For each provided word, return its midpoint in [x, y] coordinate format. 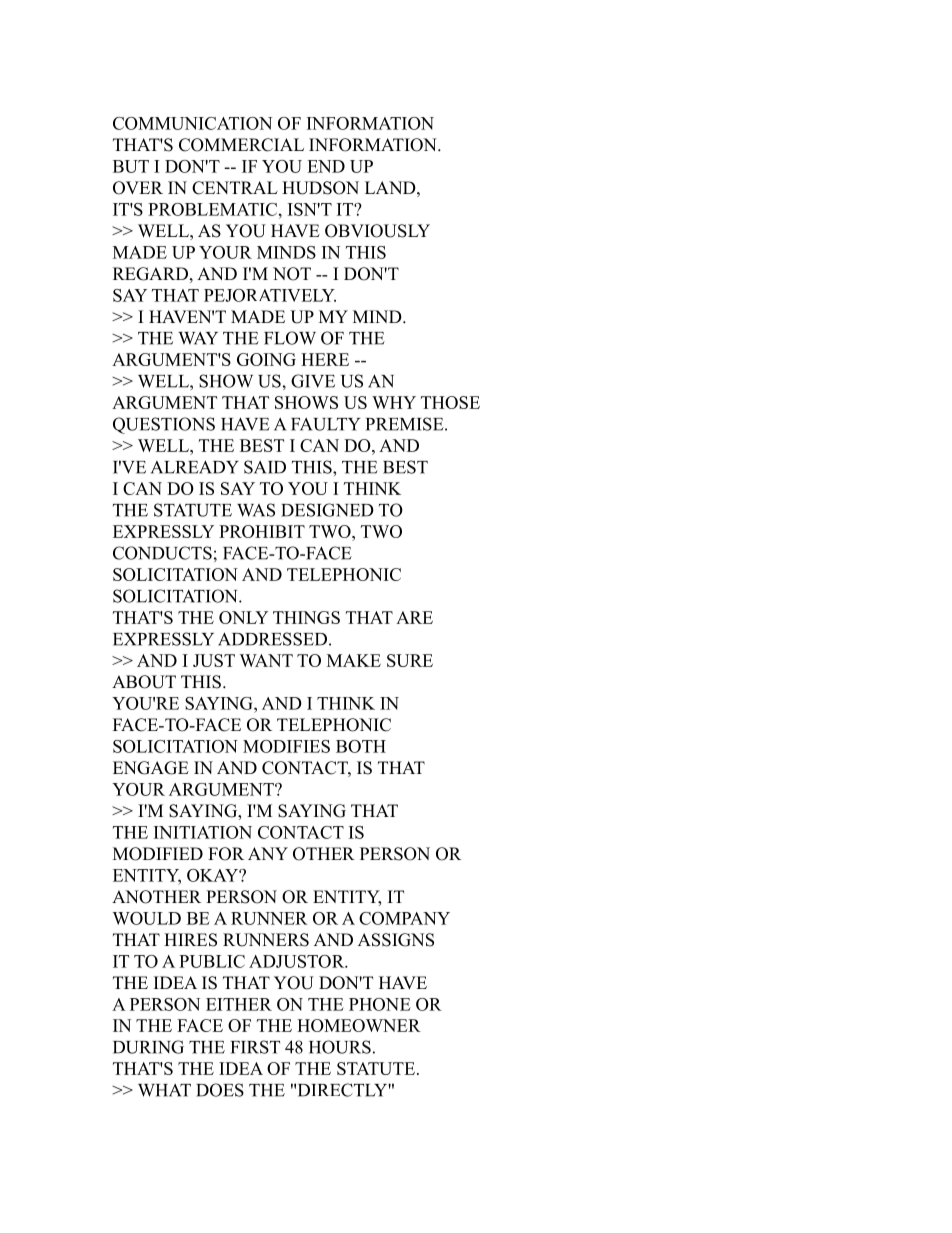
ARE [414, 617]
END [326, 166]
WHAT [164, 1090]
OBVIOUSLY [377, 231]
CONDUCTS [162, 553]
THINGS [306, 617]
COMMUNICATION [192, 123]
